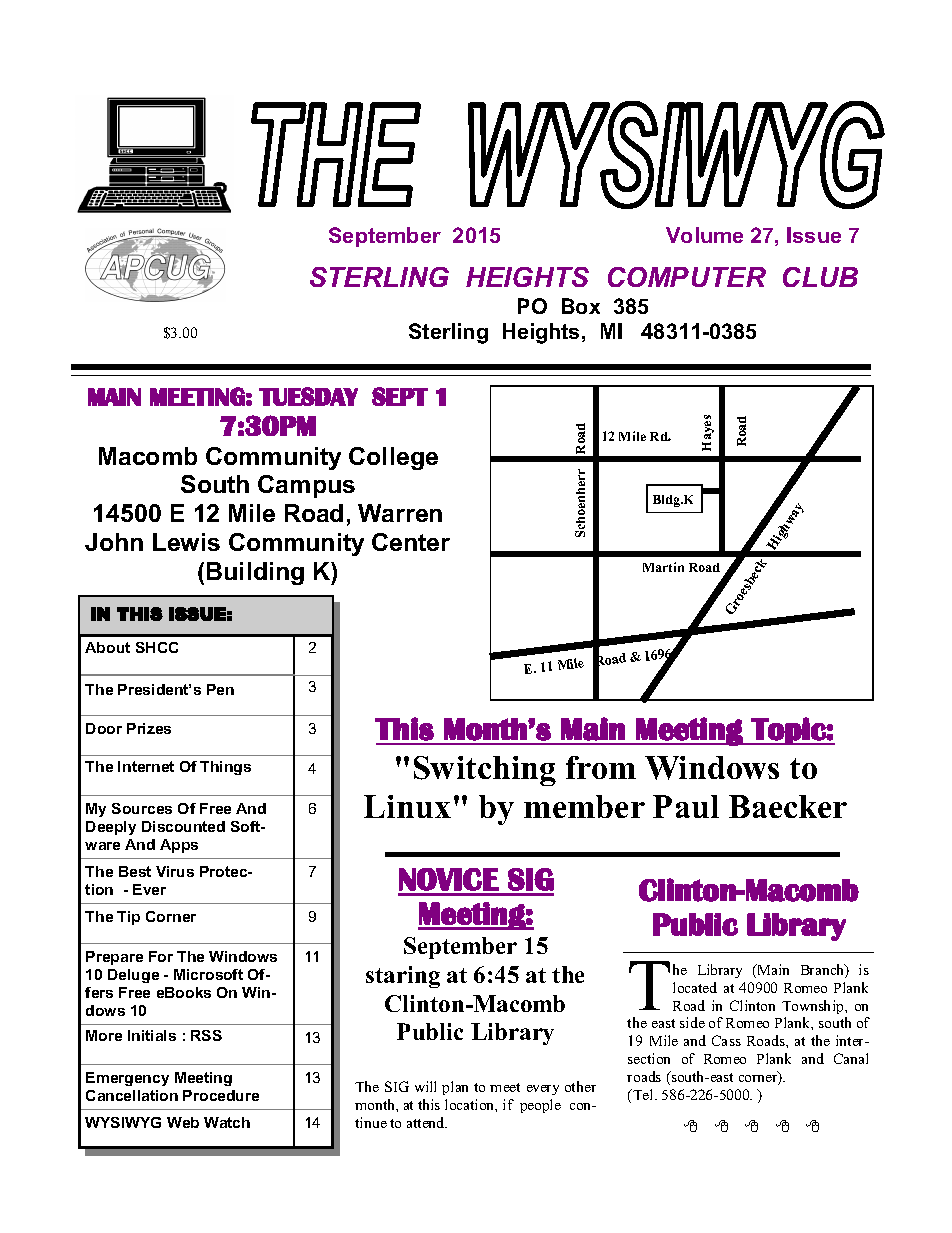  Describe the element at coordinates (663, 567) in the screenshot. I see `Martin` at that location.
